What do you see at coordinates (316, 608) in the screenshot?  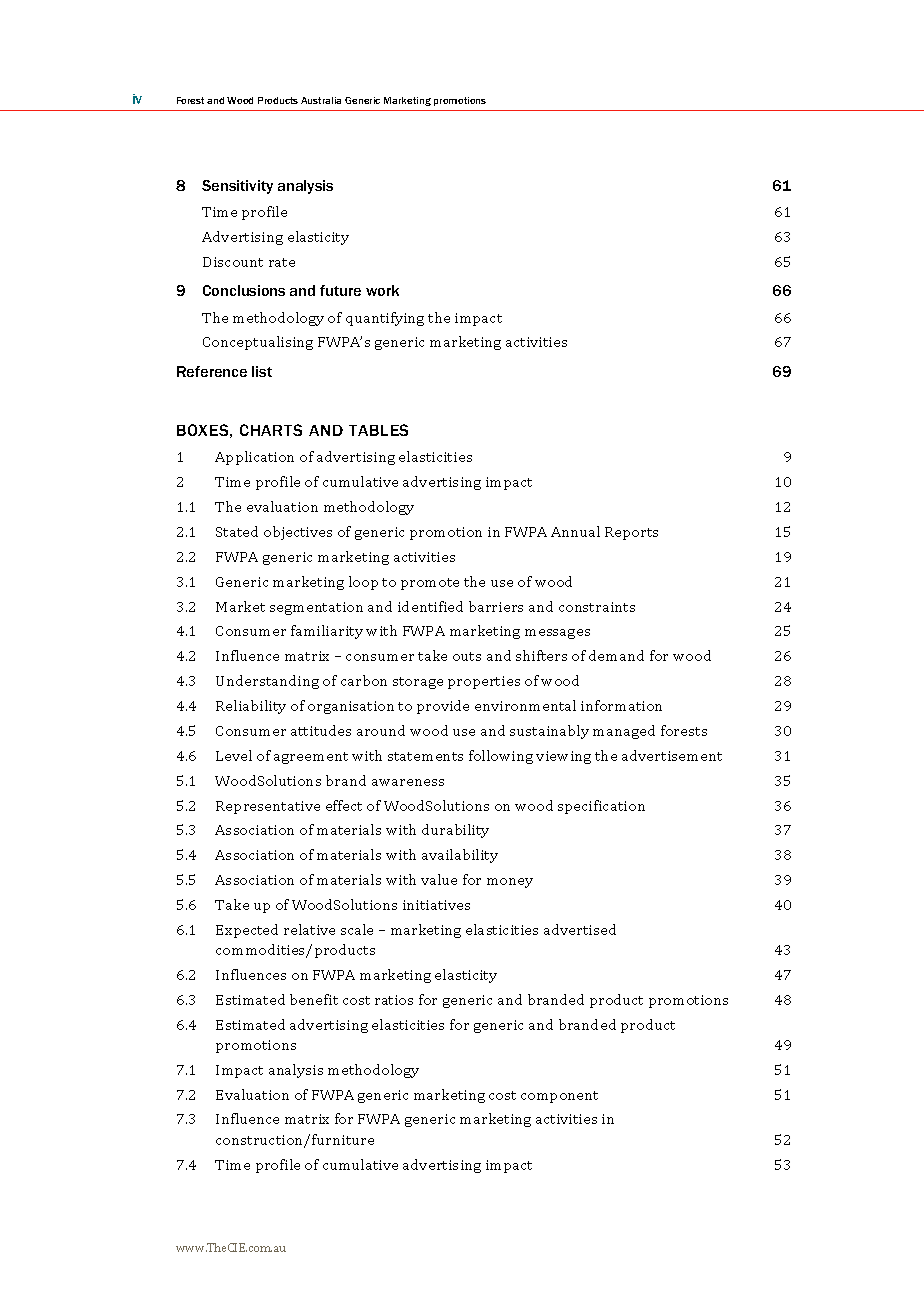 I see `segmentation` at bounding box center [316, 608].
